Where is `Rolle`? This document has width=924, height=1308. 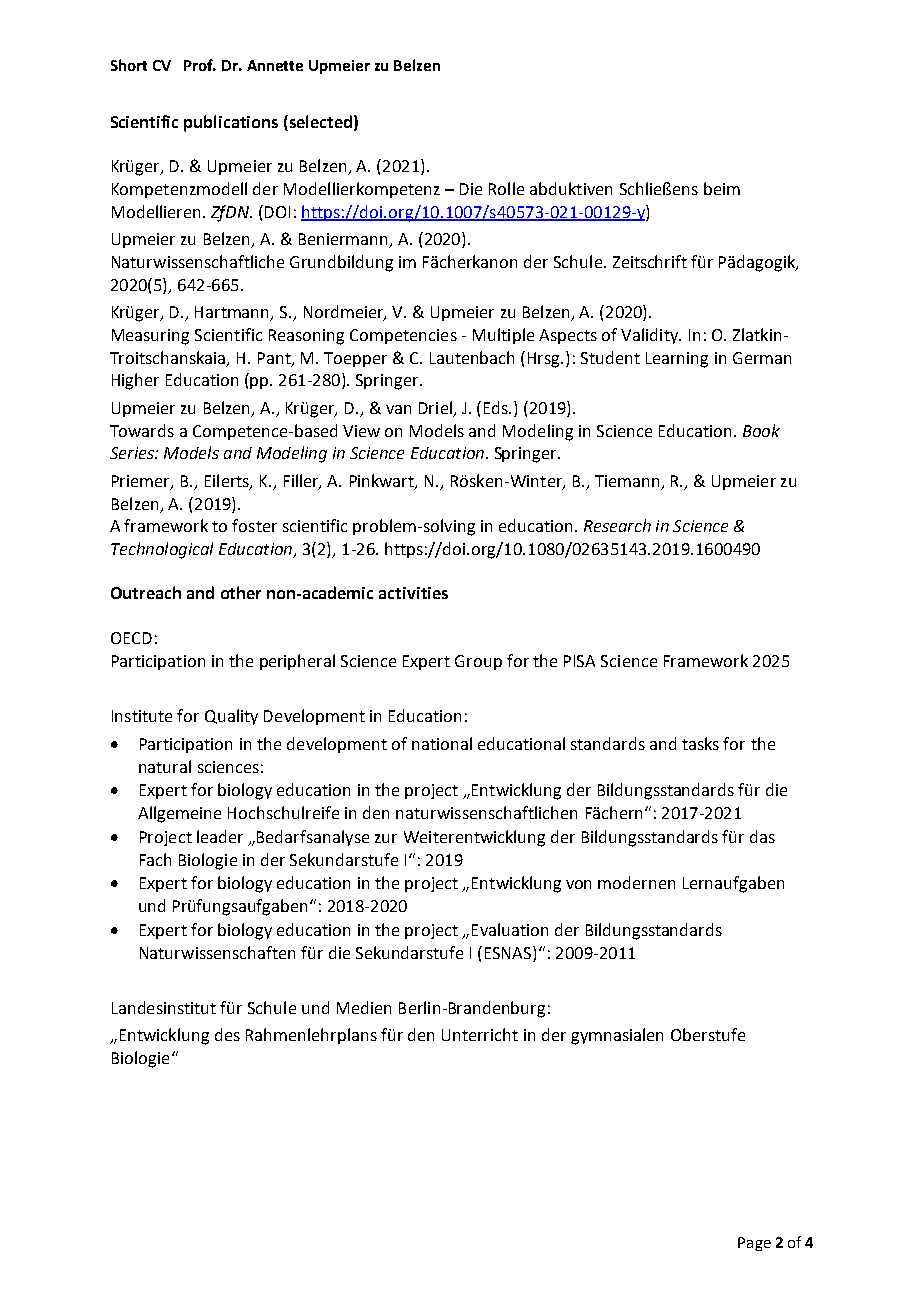 Rolle is located at coordinates (506, 188).
